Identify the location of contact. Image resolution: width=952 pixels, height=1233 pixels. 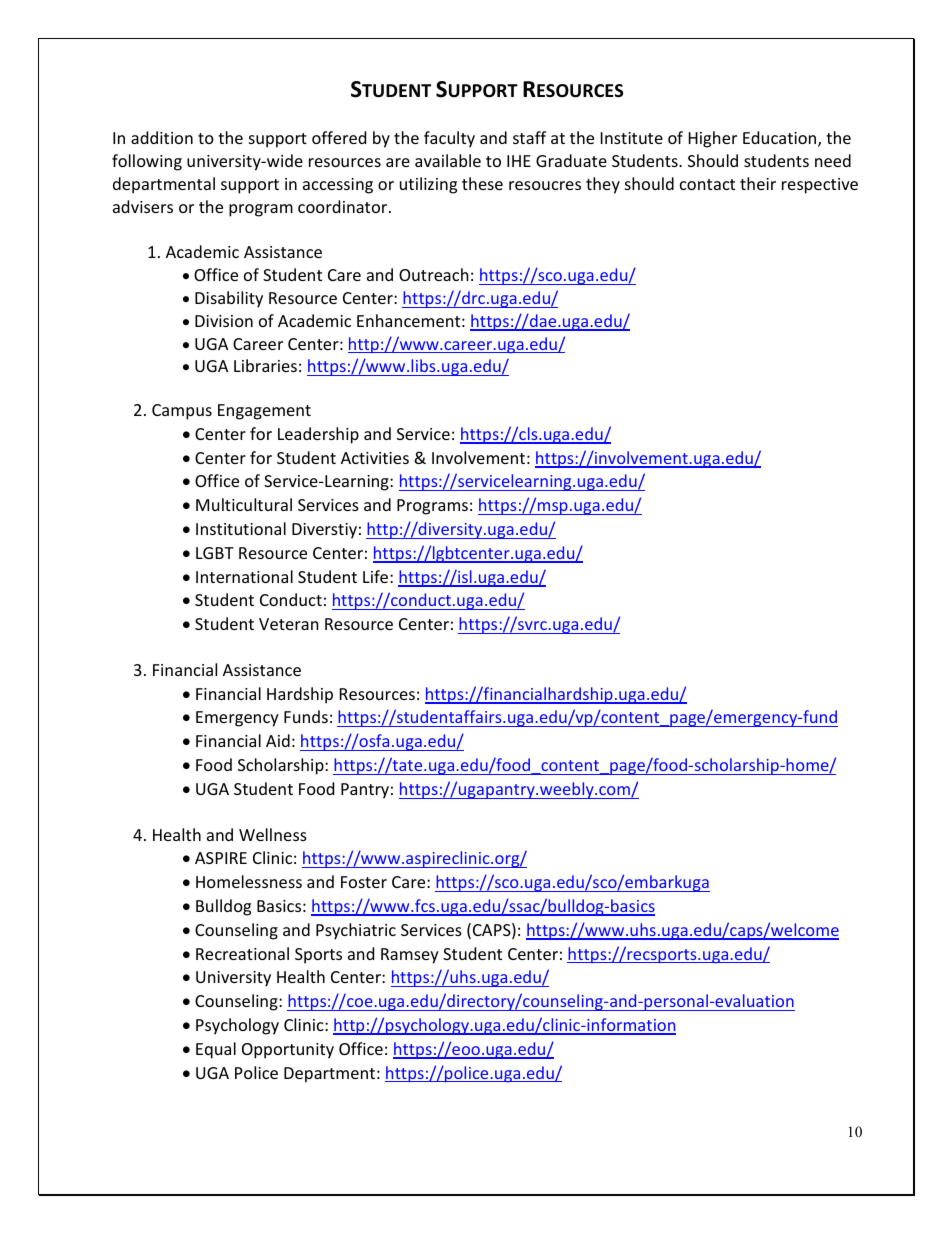
(707, 184).
